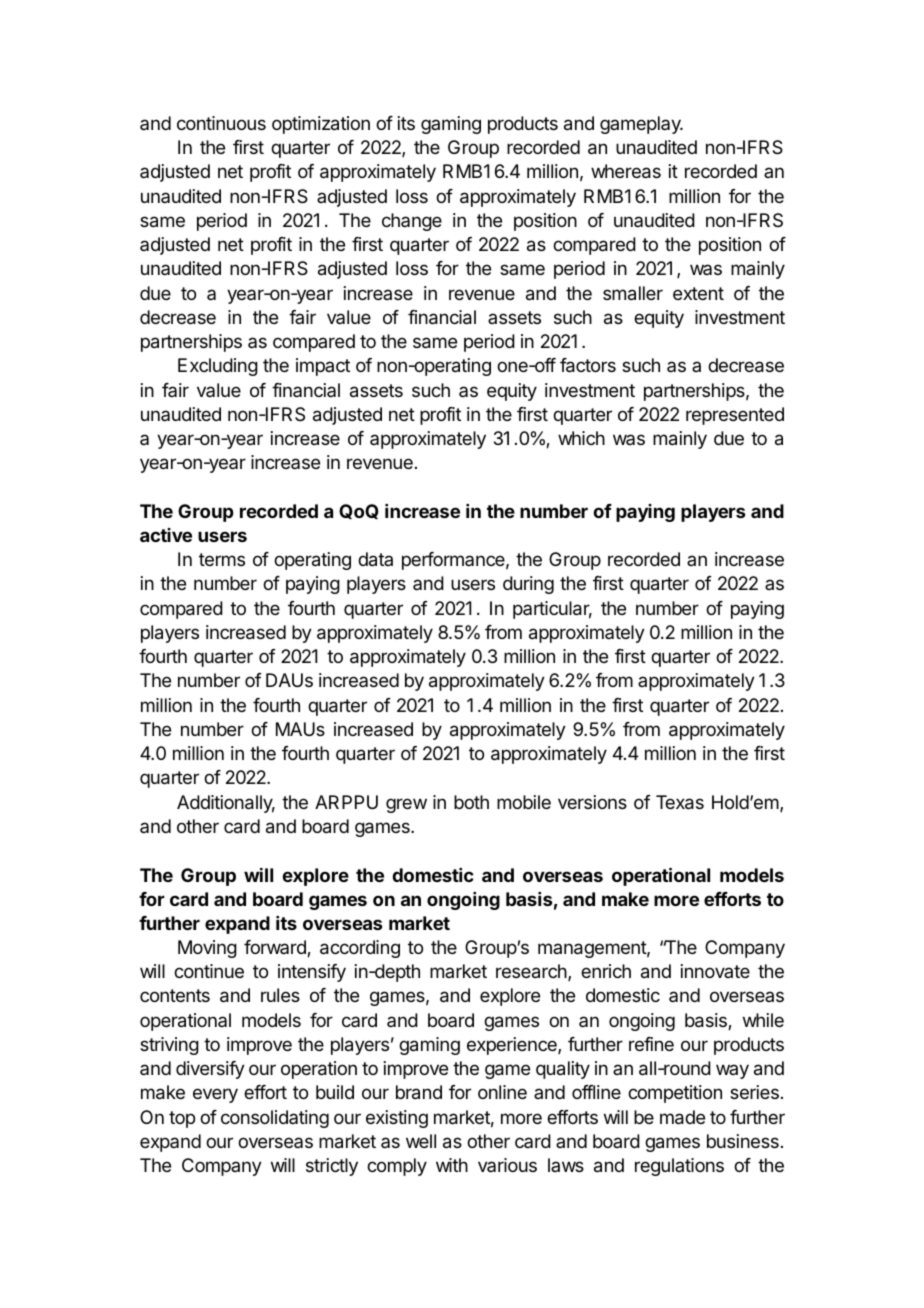  Describe the element at coordinates (275, 1119) in the image. I see `consolidating` at that location.
